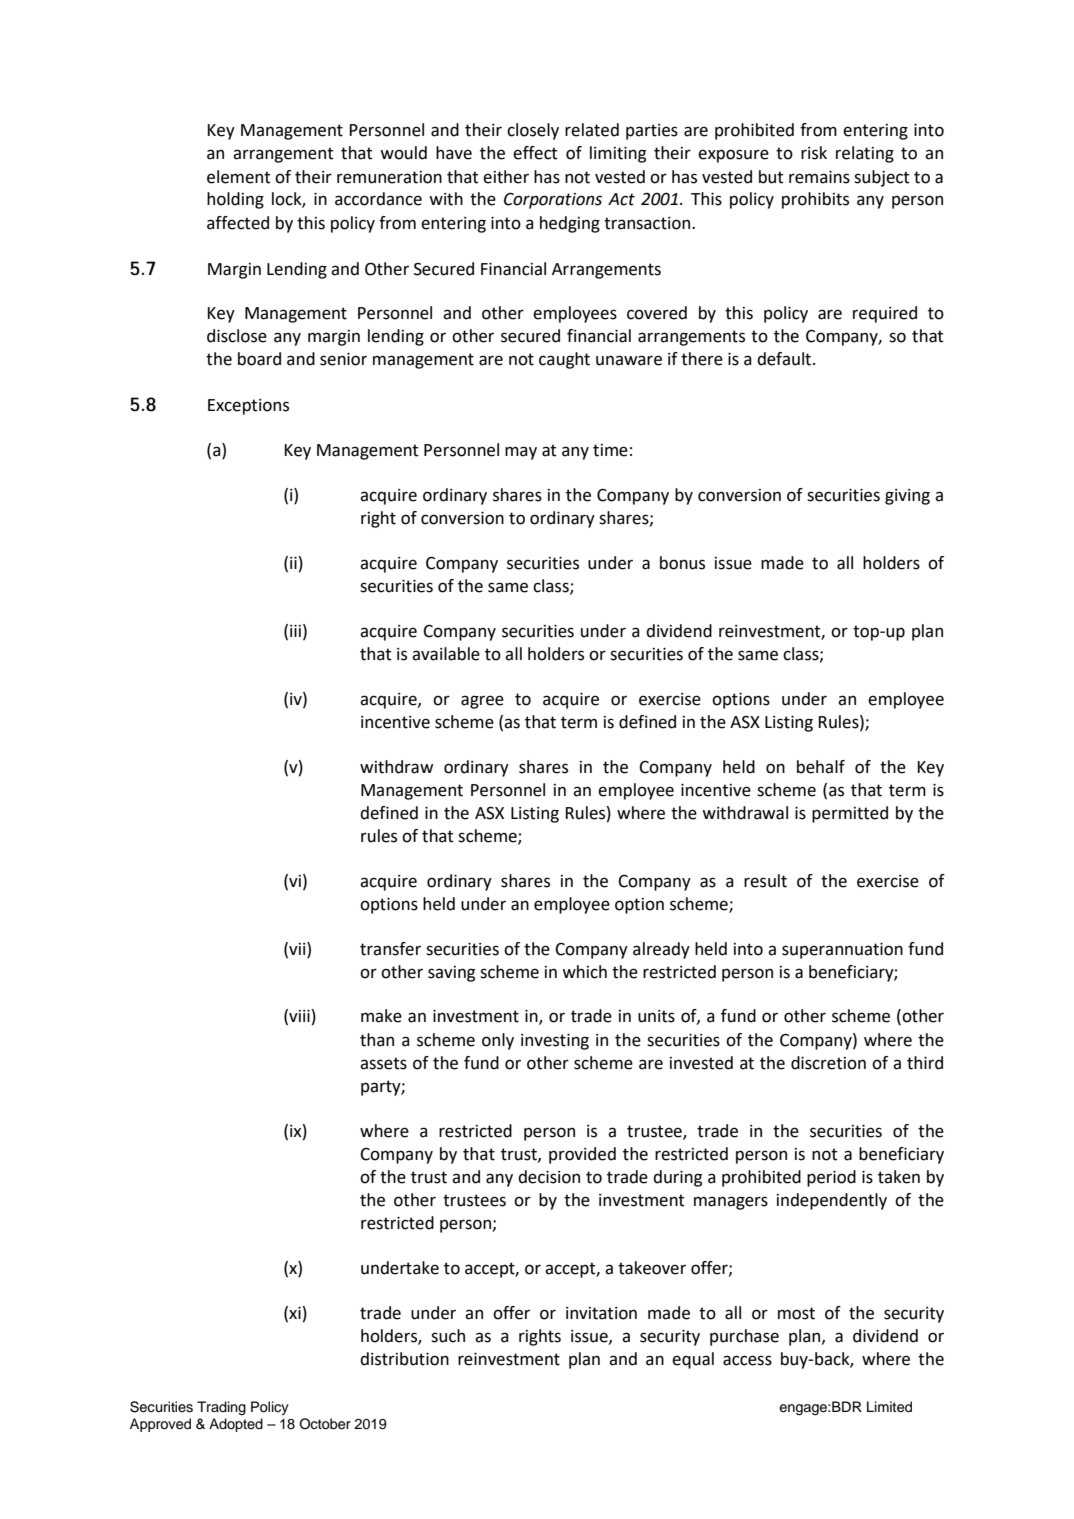 The width and height of the document is (1074, 1519). What do you see at coordinates (221, 1408) in the document?
I see `Trading` at bounding box center [221, 1408].
